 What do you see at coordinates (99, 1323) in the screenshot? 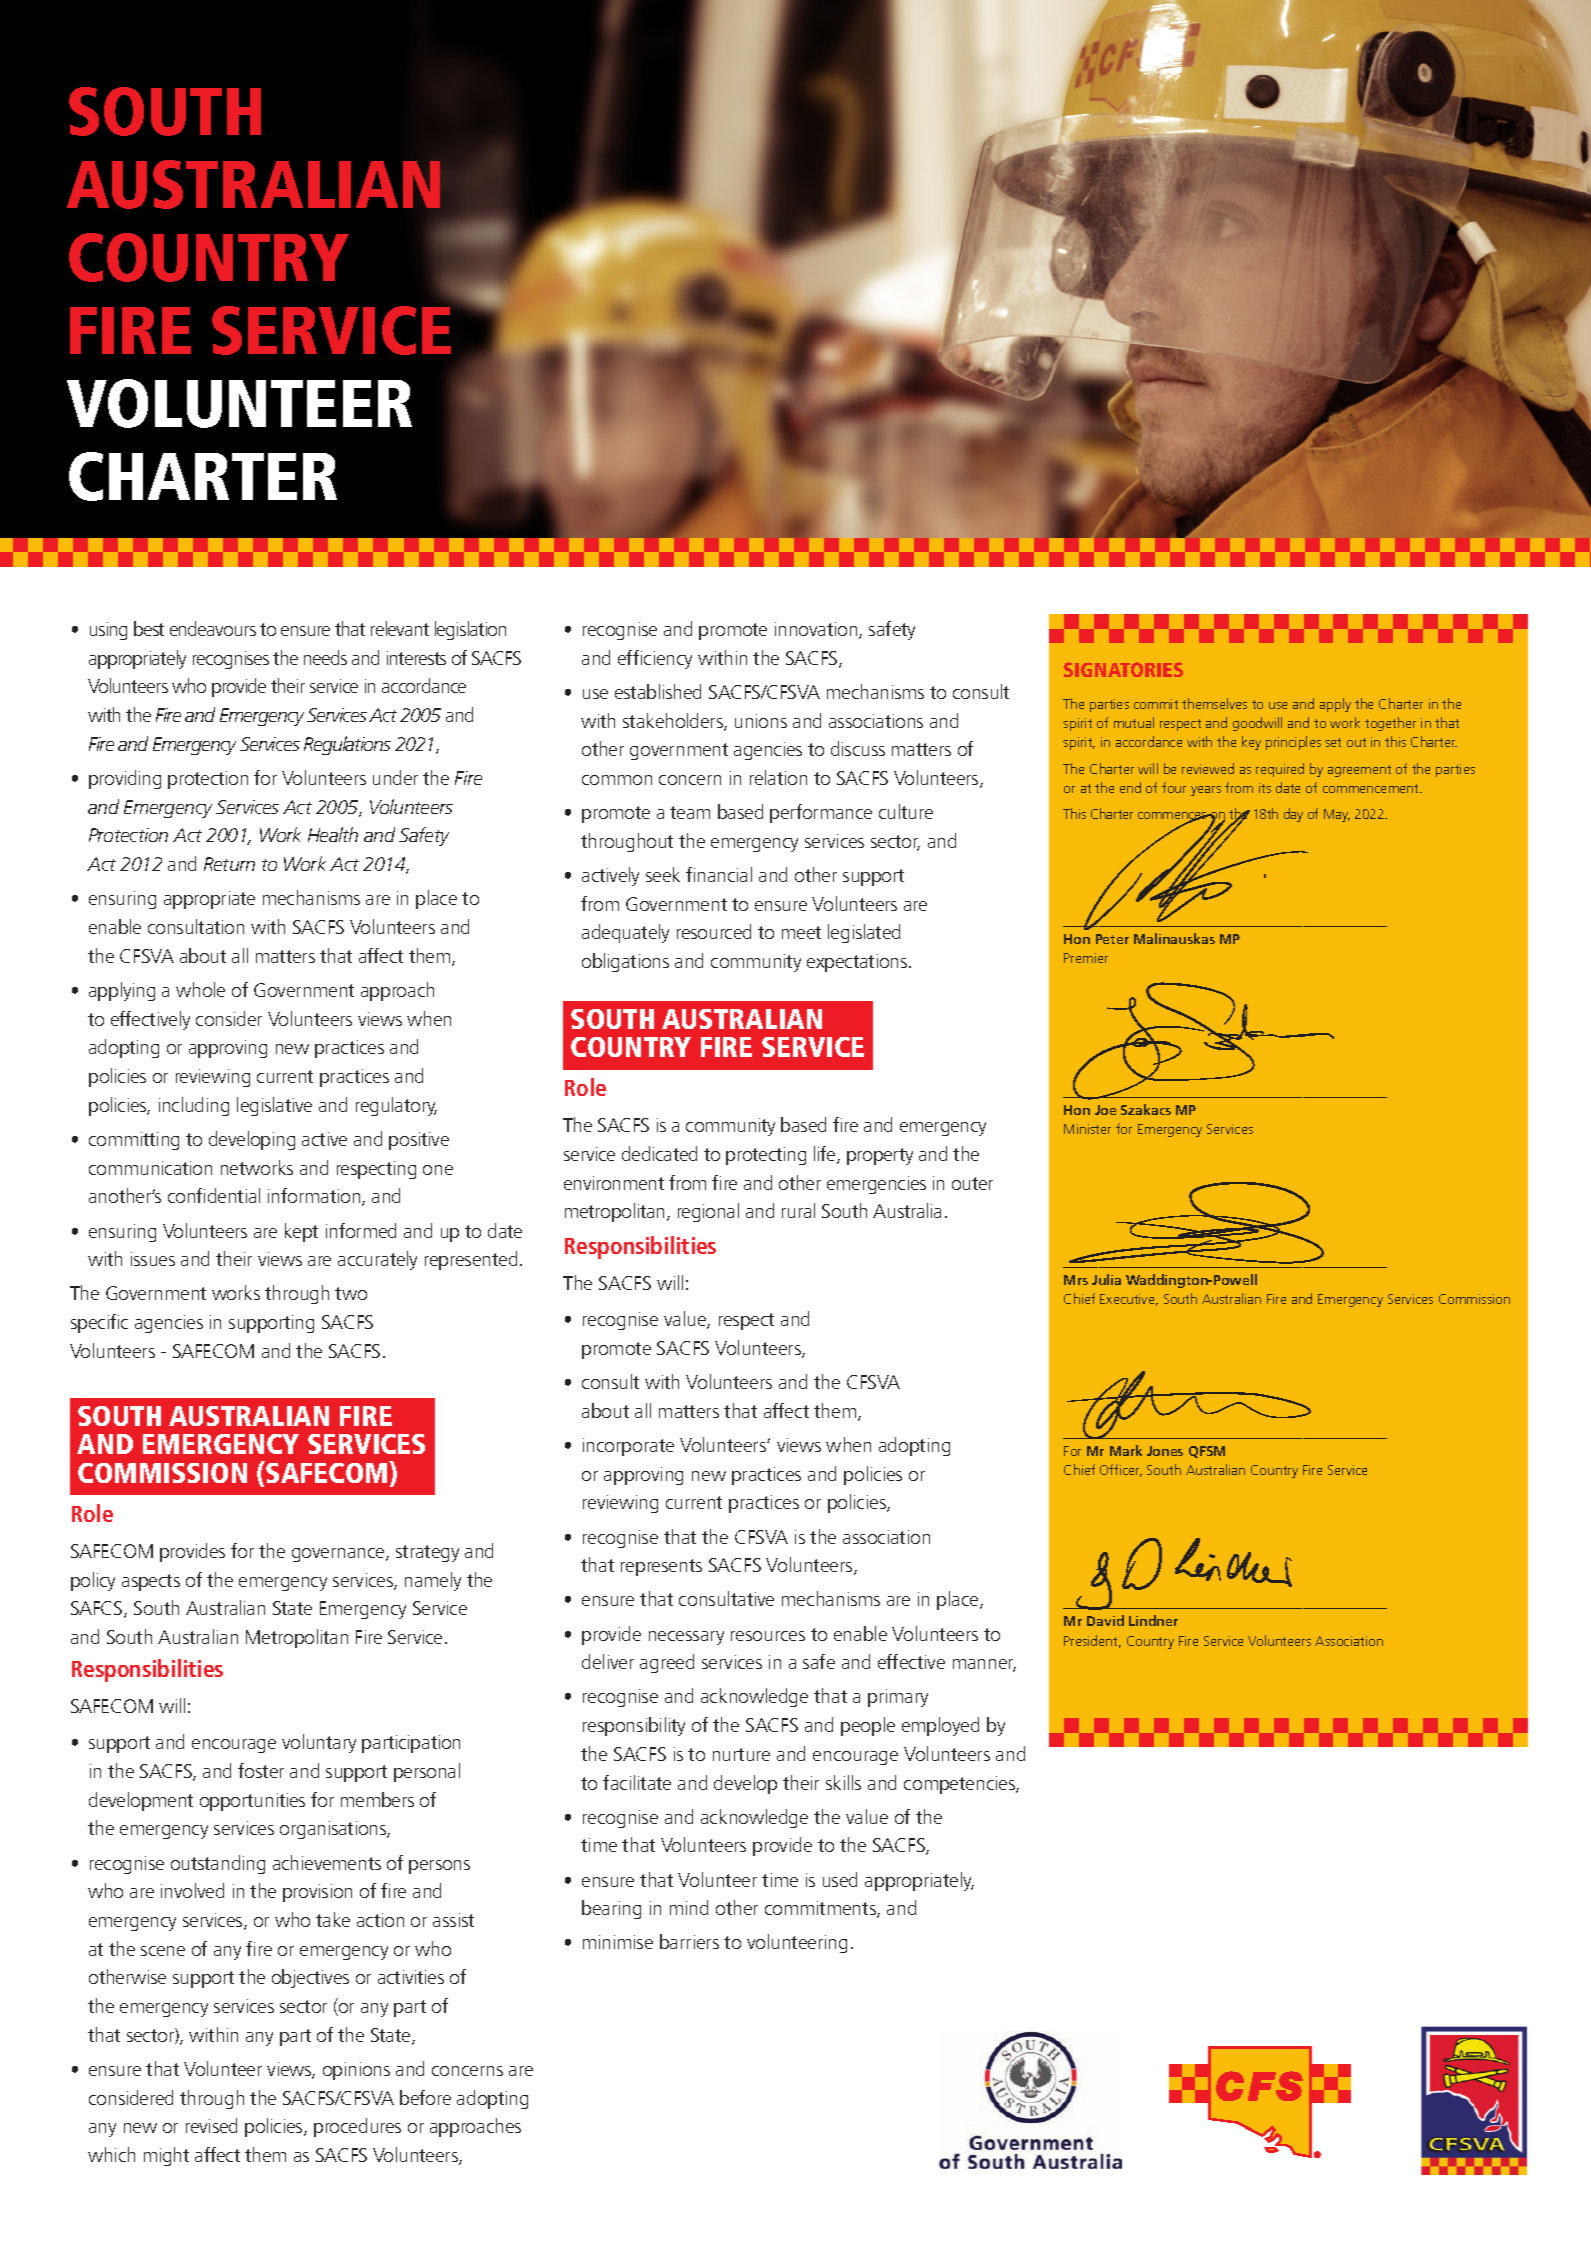
I see `specific` at bounding box center [99, 1323].
